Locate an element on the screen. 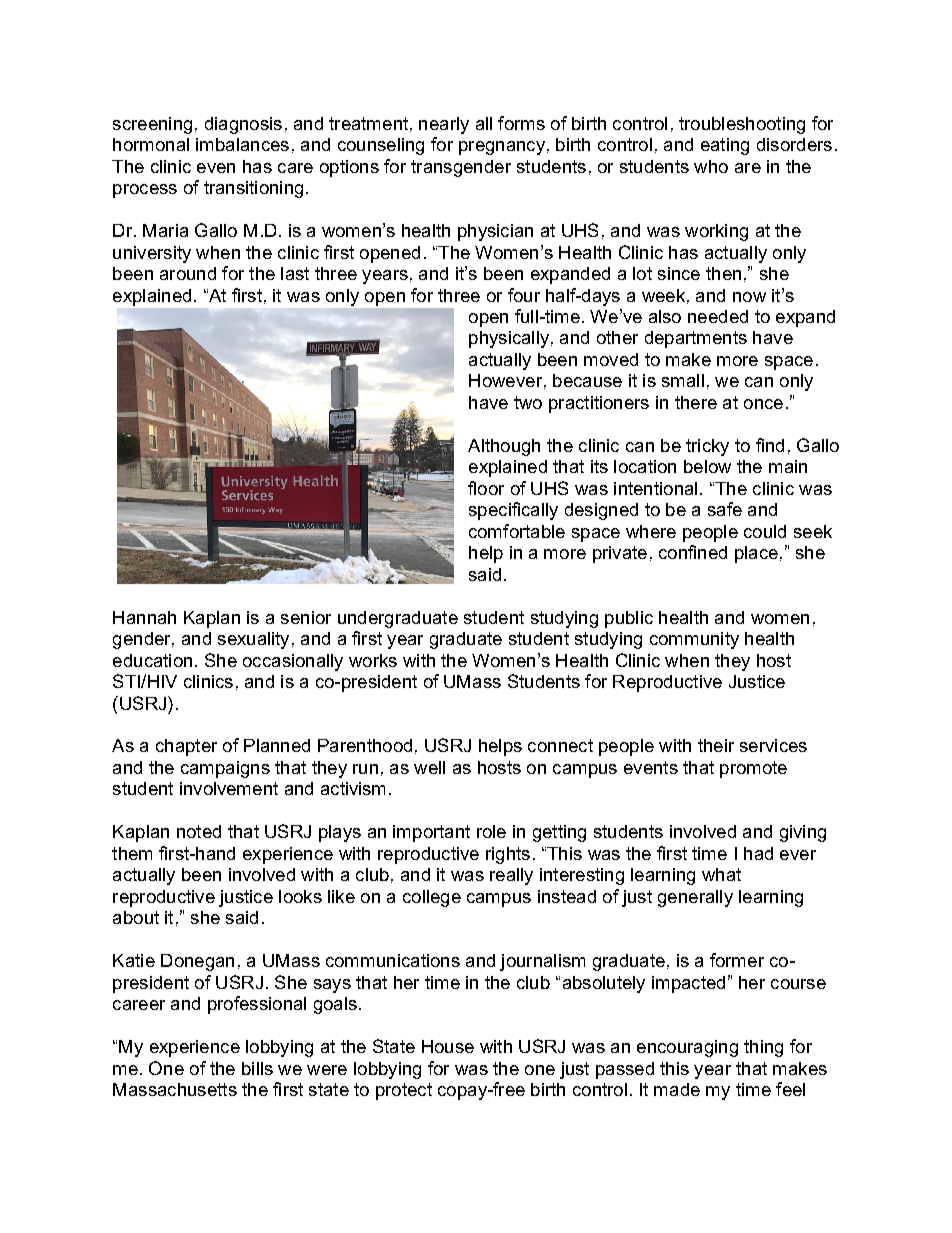 This screenshot has width=952, height=1233. sexuality is located at coordinates (253, 640).
